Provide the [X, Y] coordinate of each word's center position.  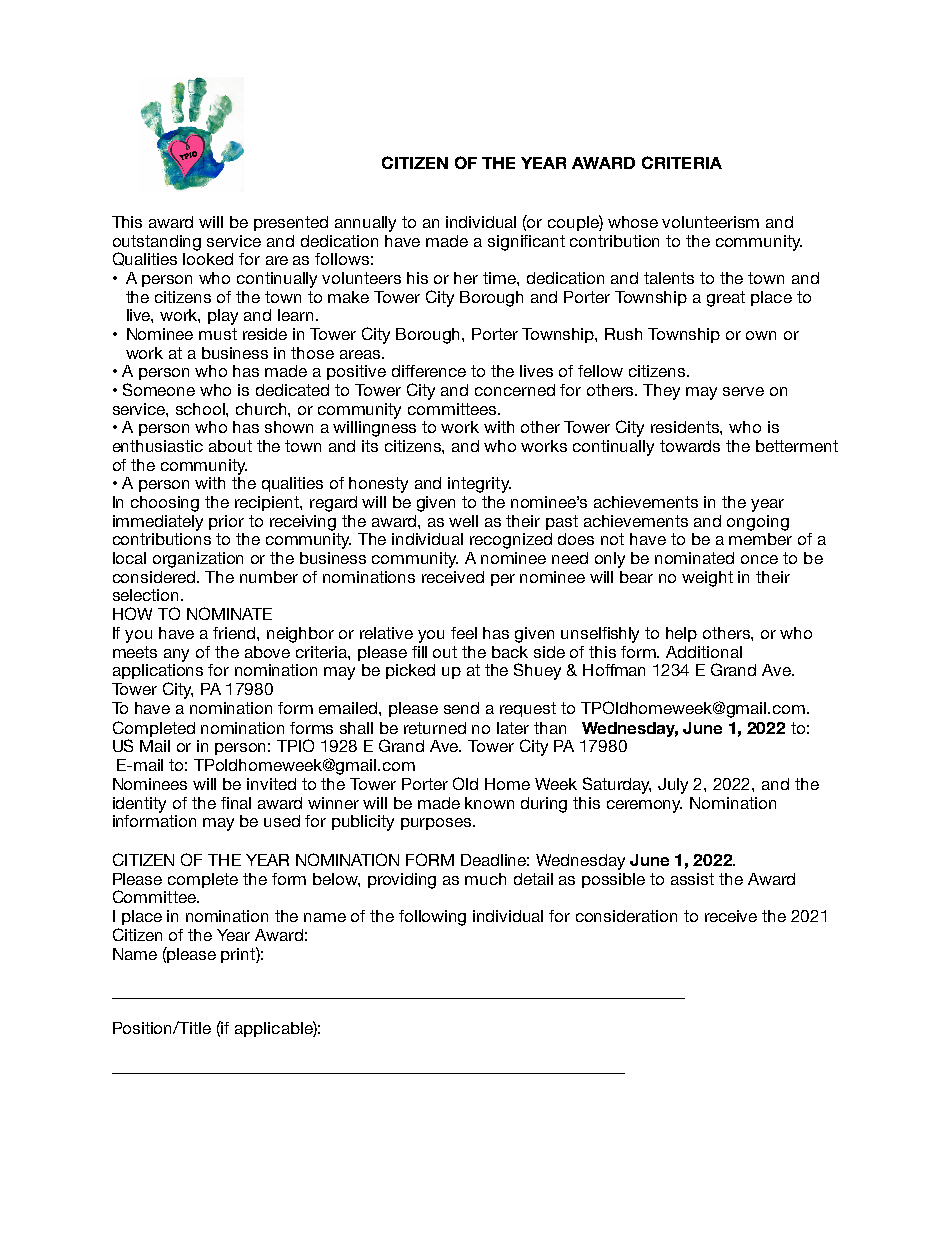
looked [208, 259]
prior [226, 522]
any [176, 655]
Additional [704, 652]
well [463, 521]
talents [669, 278]
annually [365, 224]
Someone [159, 389]
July [673, 786]
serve [743, 391]
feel [464, 633]
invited [271, 784]
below [336, 880]
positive [356, 372]
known [489, 803]
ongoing [758, 523]
